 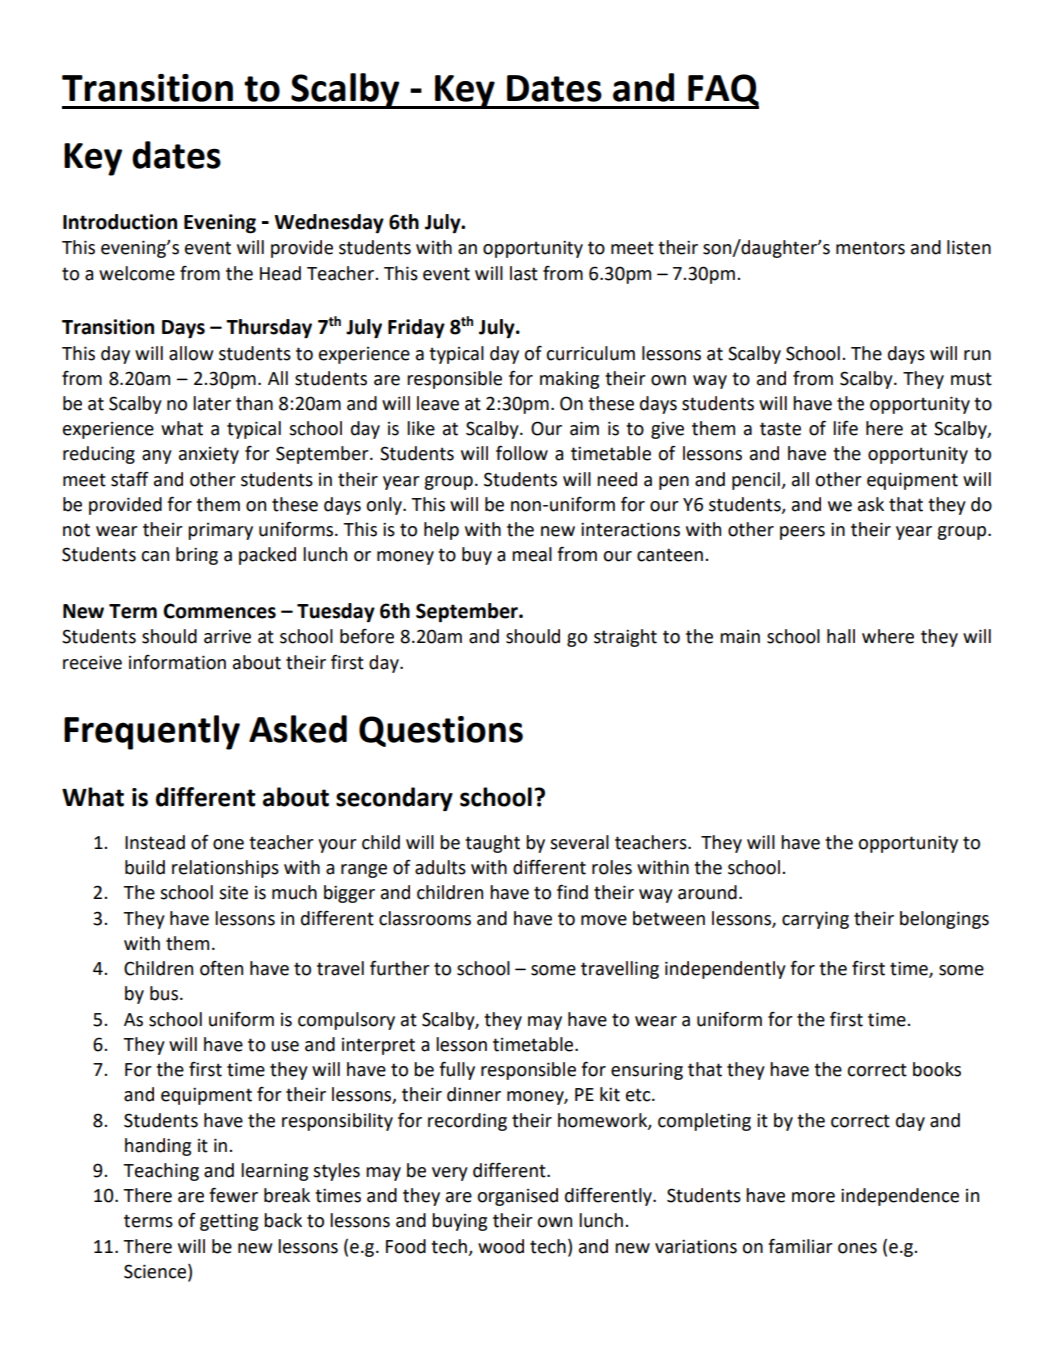 What do you see at coordinates (145, 867) in the screenshot?
I see `build` at bounding box center [145, 867].
